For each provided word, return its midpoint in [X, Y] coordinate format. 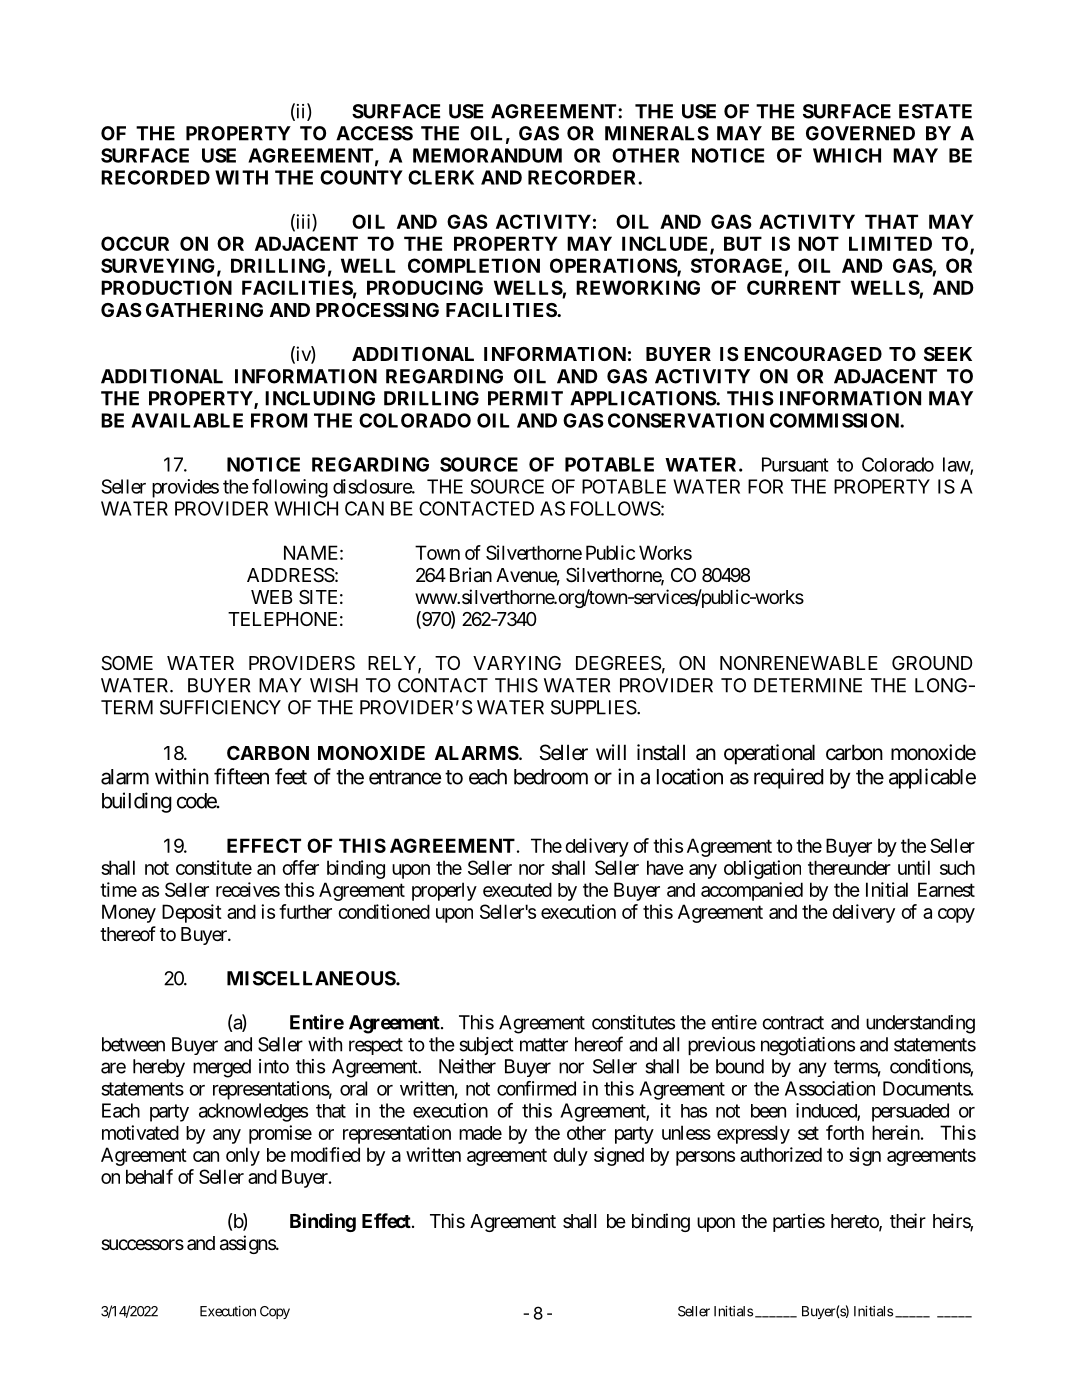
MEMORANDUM [487, 155]
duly [570, 1156]
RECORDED [155, 177]
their [908, 1220]
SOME [127, 663]
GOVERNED [860, 133]
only [243, 1156]
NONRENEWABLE [799, 663]
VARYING [517, 663]
